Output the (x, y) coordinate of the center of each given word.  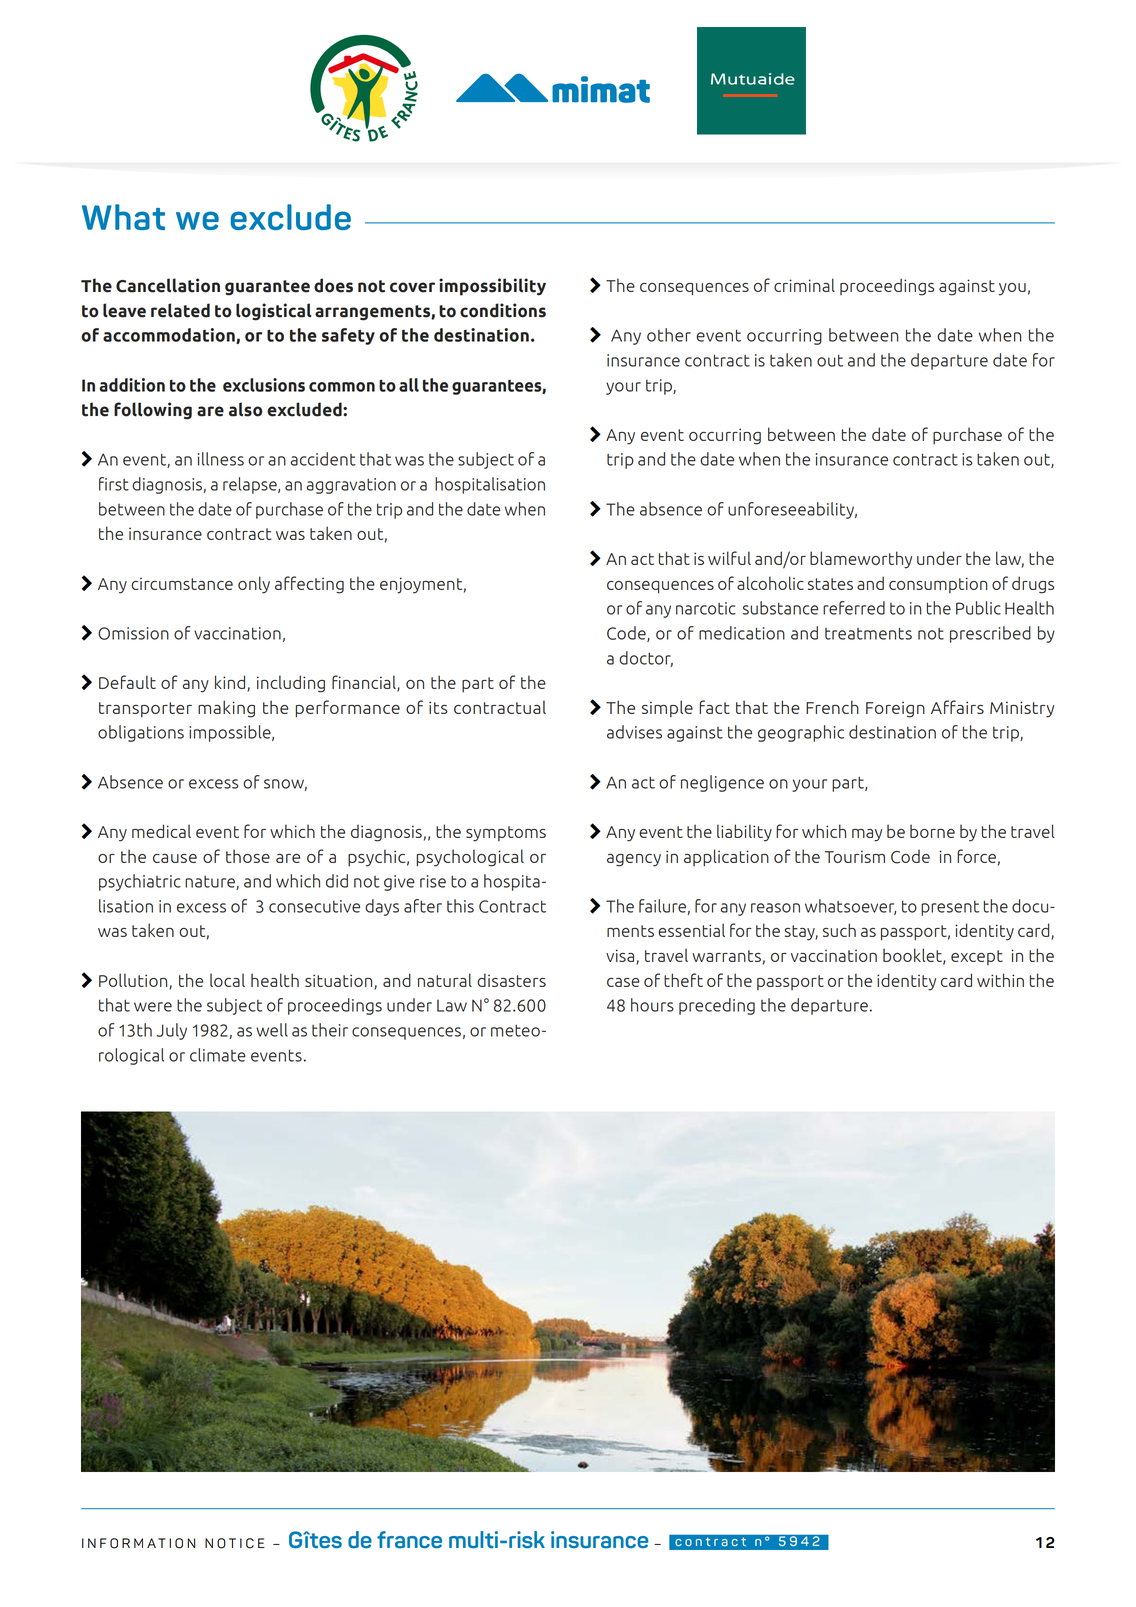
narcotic (706, 608)
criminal (804, 285)
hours (652, 1005)
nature (211, 883)
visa (621, 957)
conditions (503, 310)
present (950, 908)
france (409, 1540)
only (254, 585)
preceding (717, 1006)
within (1000, 980)
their (330, 1030)
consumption (938, 585)
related (180, 310)
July (171, 1031)
